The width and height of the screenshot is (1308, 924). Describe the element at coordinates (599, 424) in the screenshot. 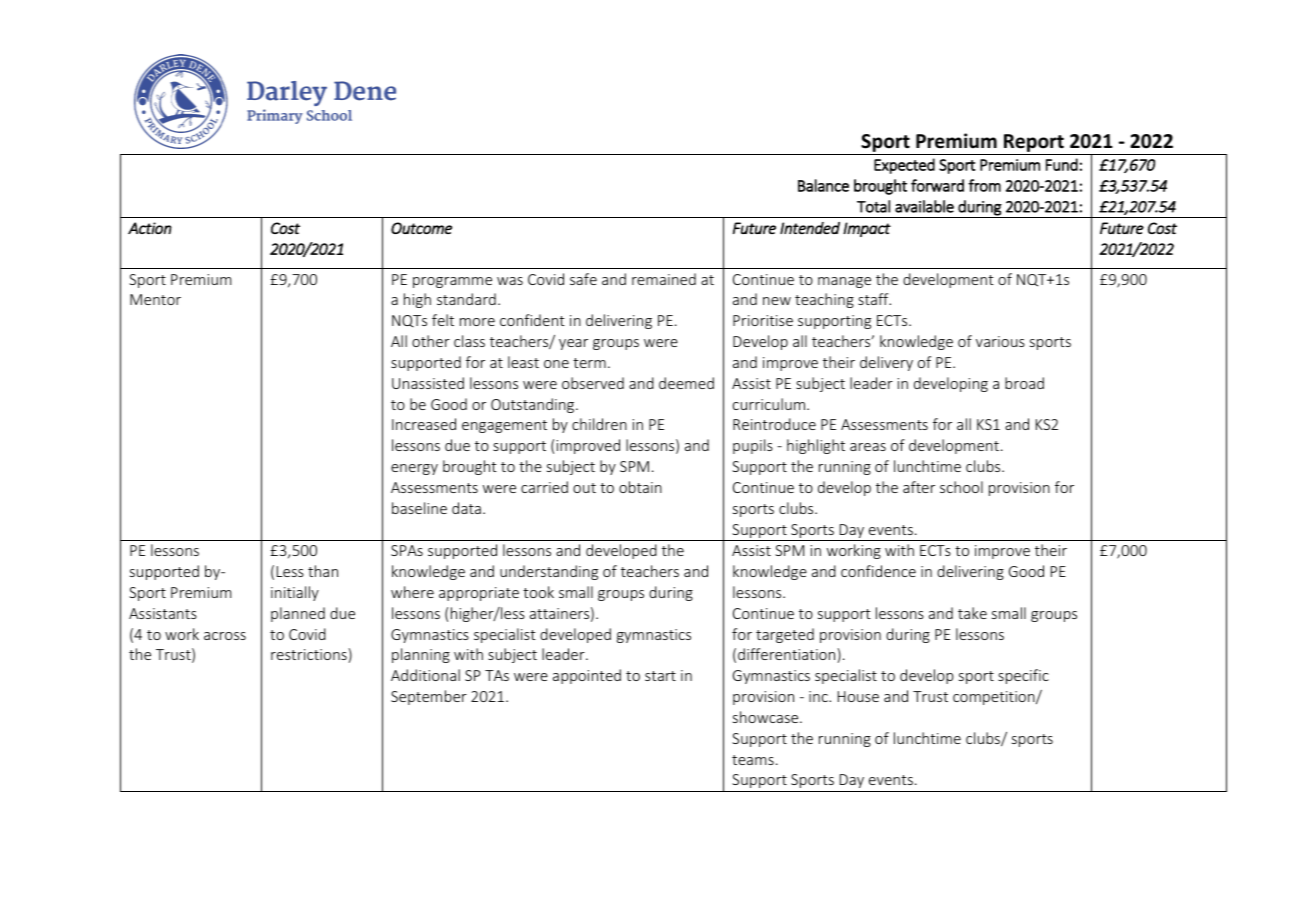

I see `children` at that location.
